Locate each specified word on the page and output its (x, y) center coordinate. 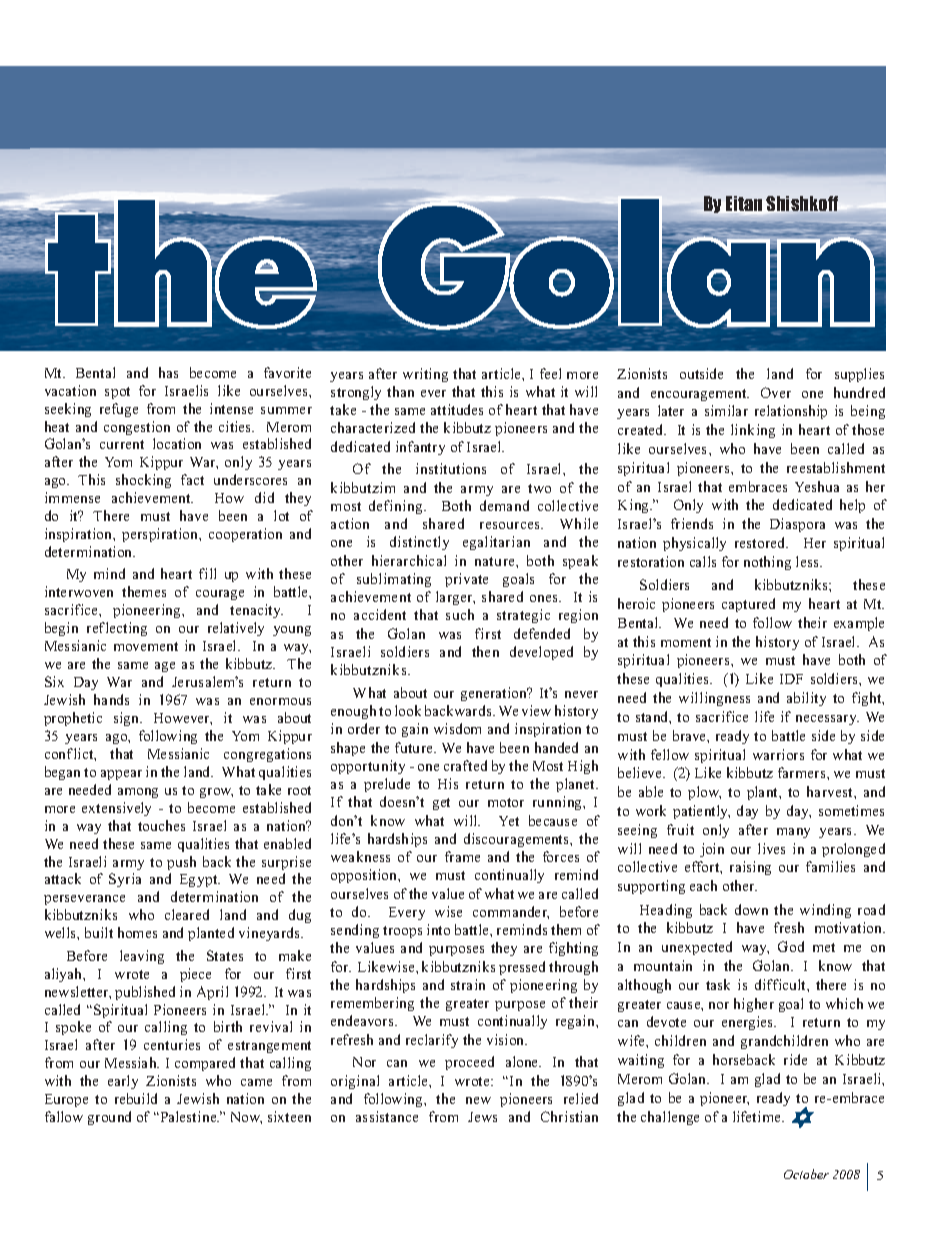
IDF (791, 679)
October (806, 1174)
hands (111, 699)
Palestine (188, 1116)
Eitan (744, 203)
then (485, 651)
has (168, 372)
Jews (482, 1117)
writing (425, 375)
